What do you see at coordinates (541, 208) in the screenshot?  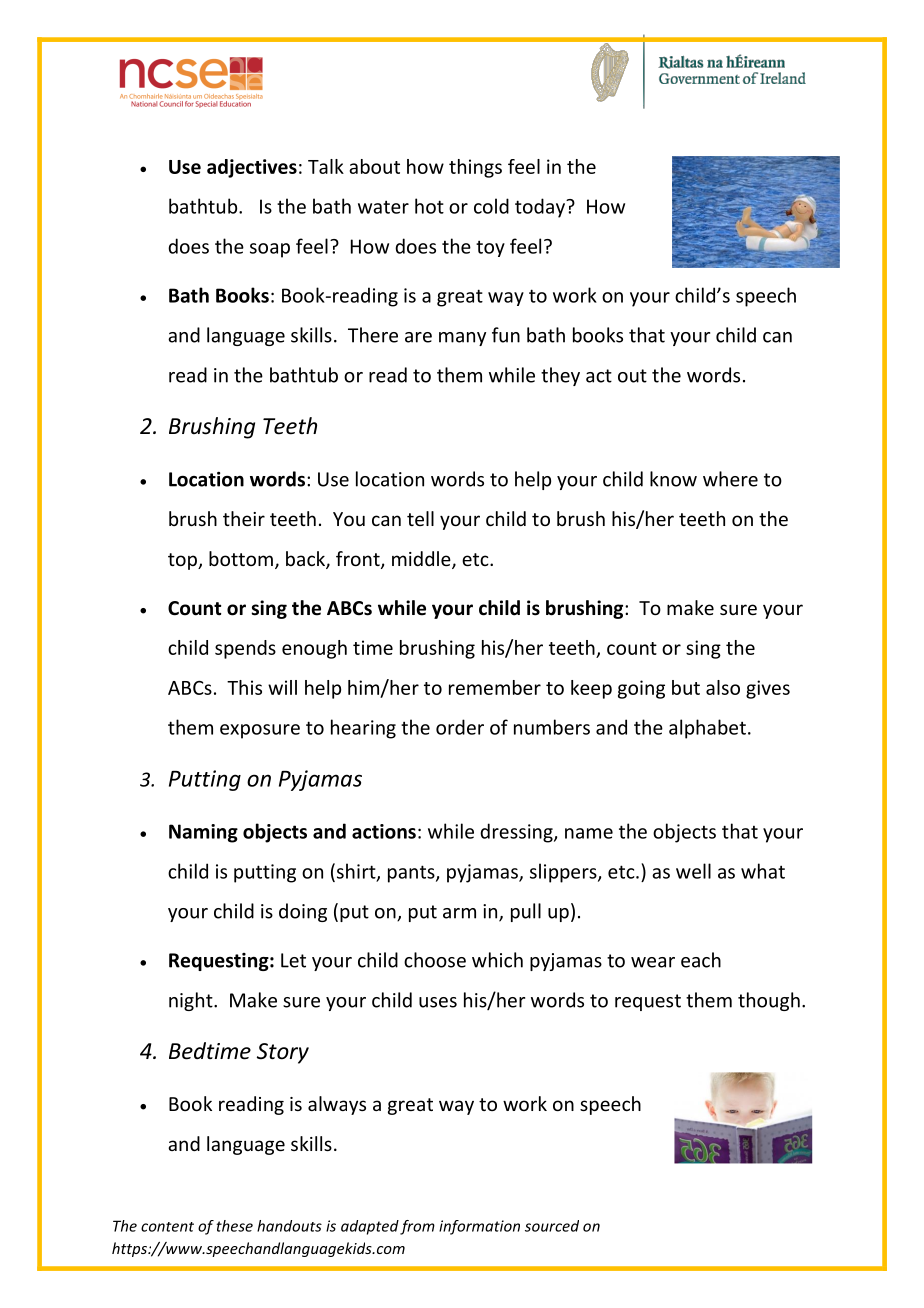 I see `today` at bounding box center [541, 208].
